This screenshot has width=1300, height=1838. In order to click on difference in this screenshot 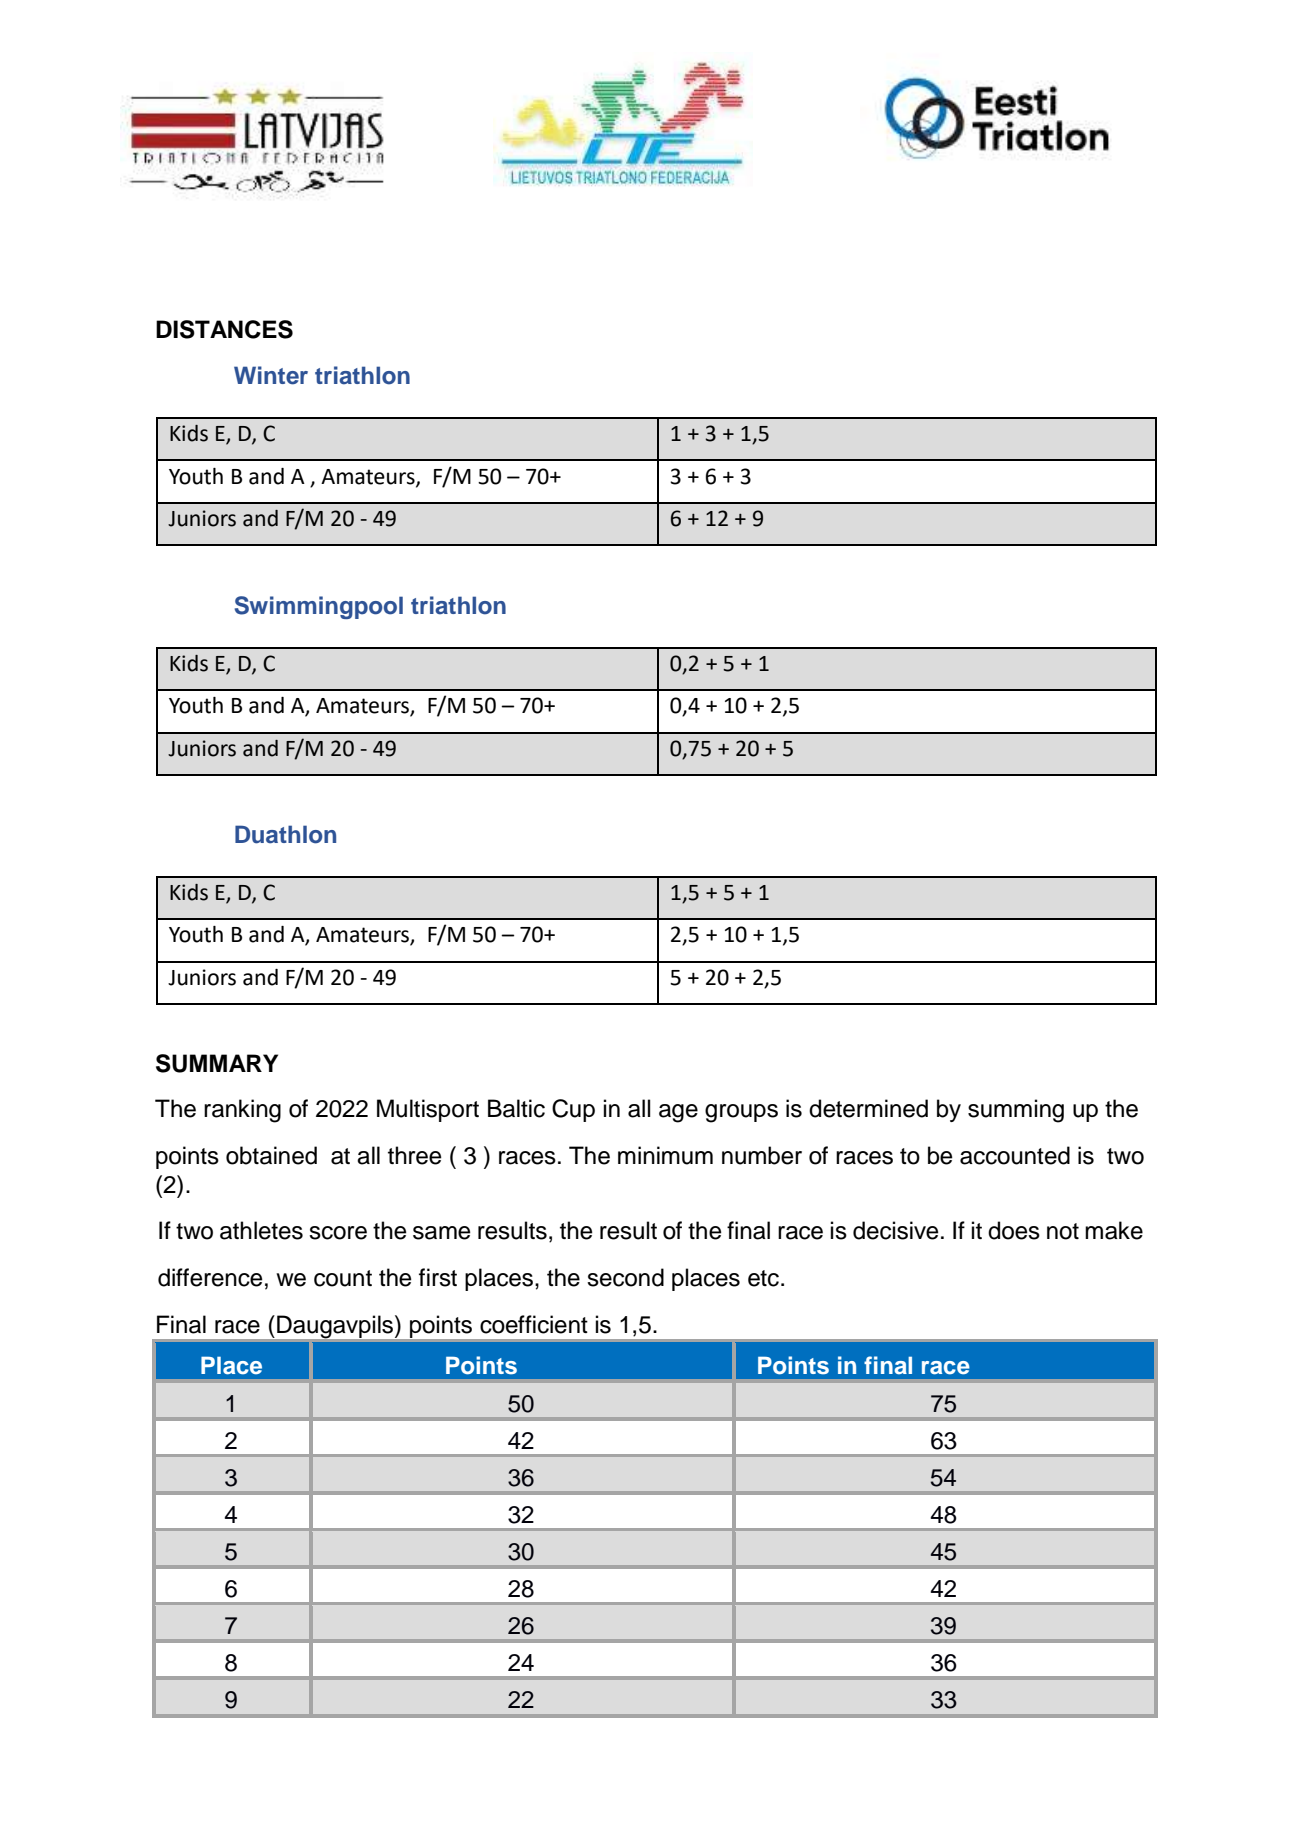, I will do `click(210, 1277)`.
